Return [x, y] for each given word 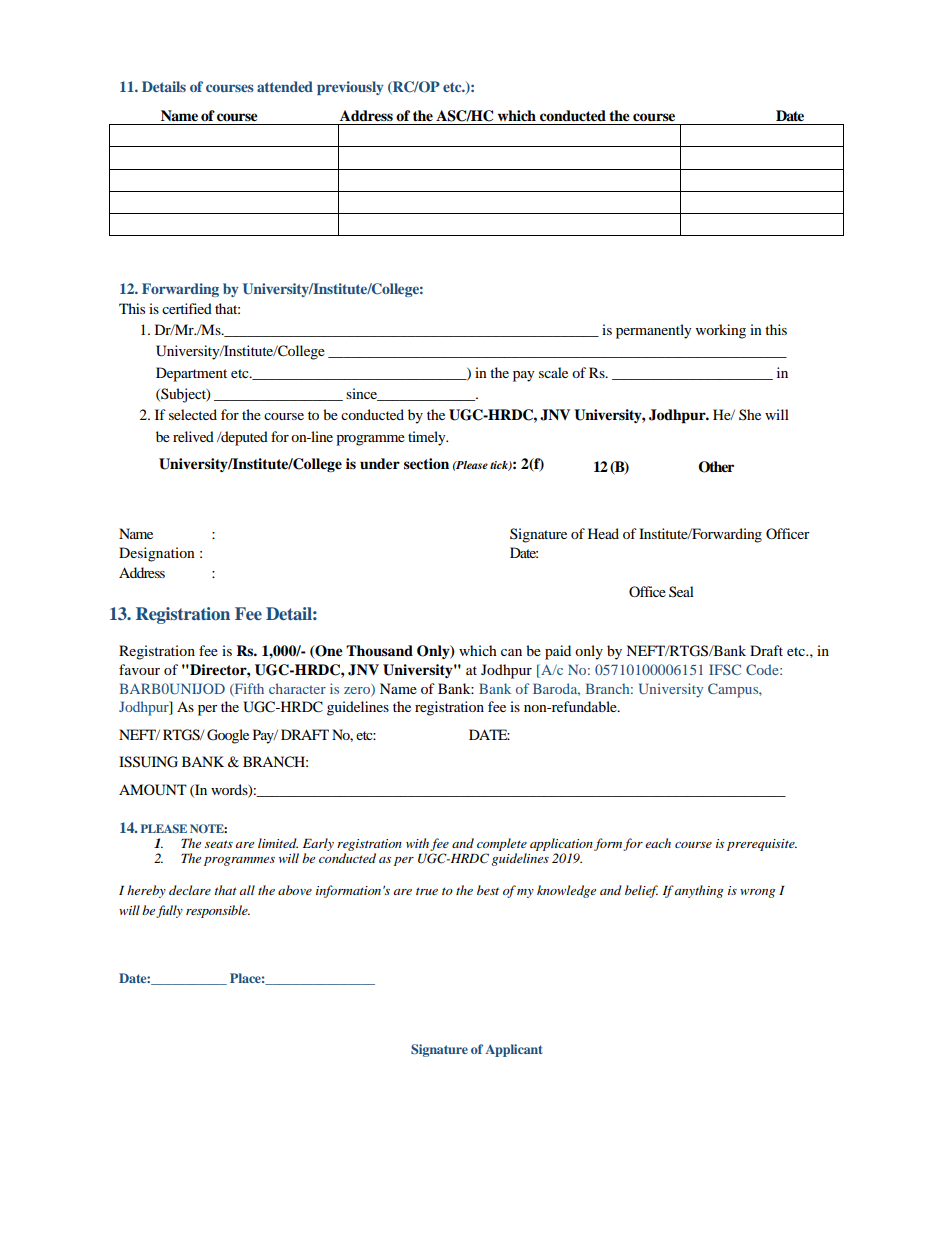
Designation [157, 554]
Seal [681, 591]
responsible [218, 911]
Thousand [379, 651]
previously [350, 88]
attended [285, 86]
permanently [654, 331]
